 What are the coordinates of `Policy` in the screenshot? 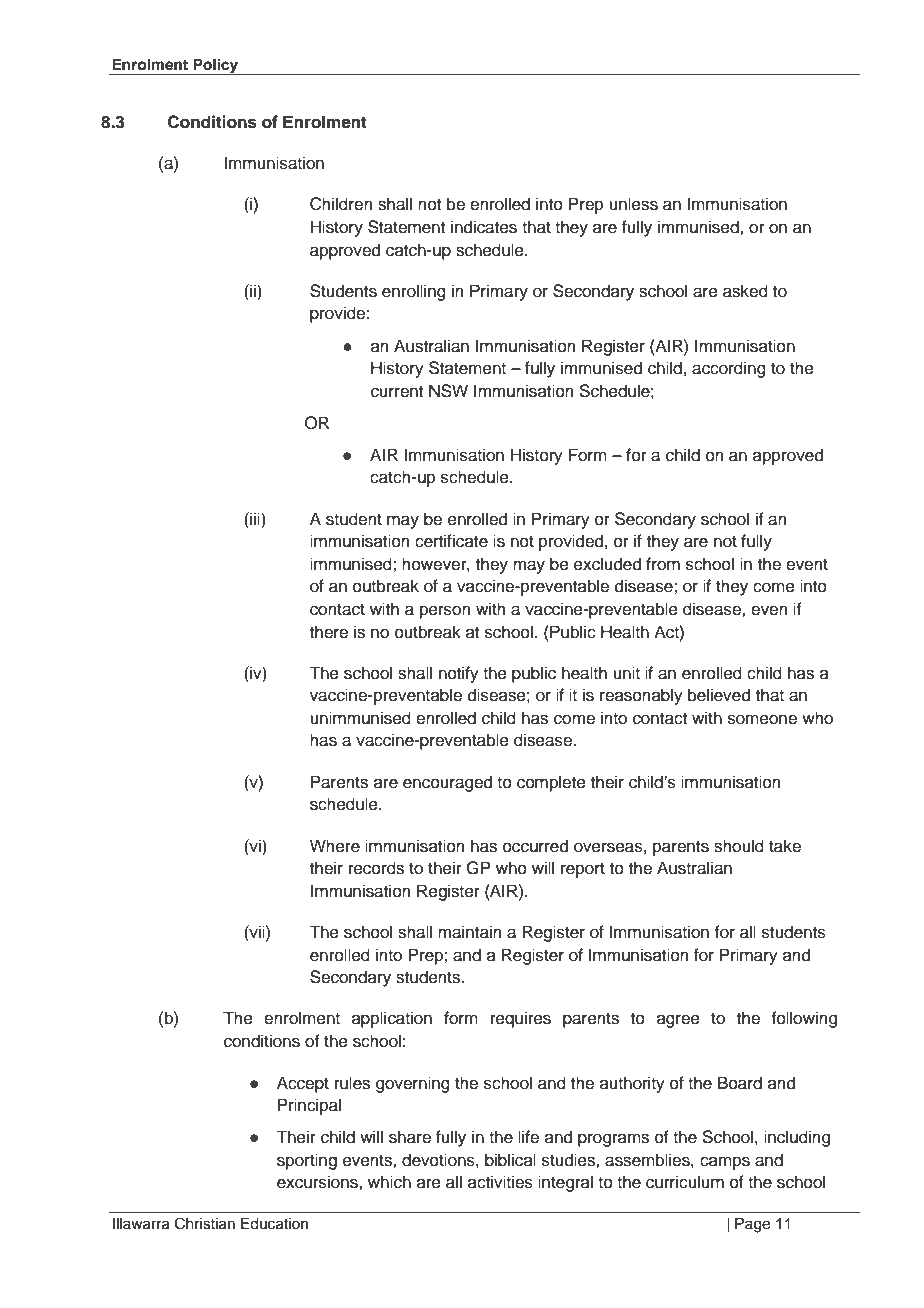 It's located at (216, 66).
